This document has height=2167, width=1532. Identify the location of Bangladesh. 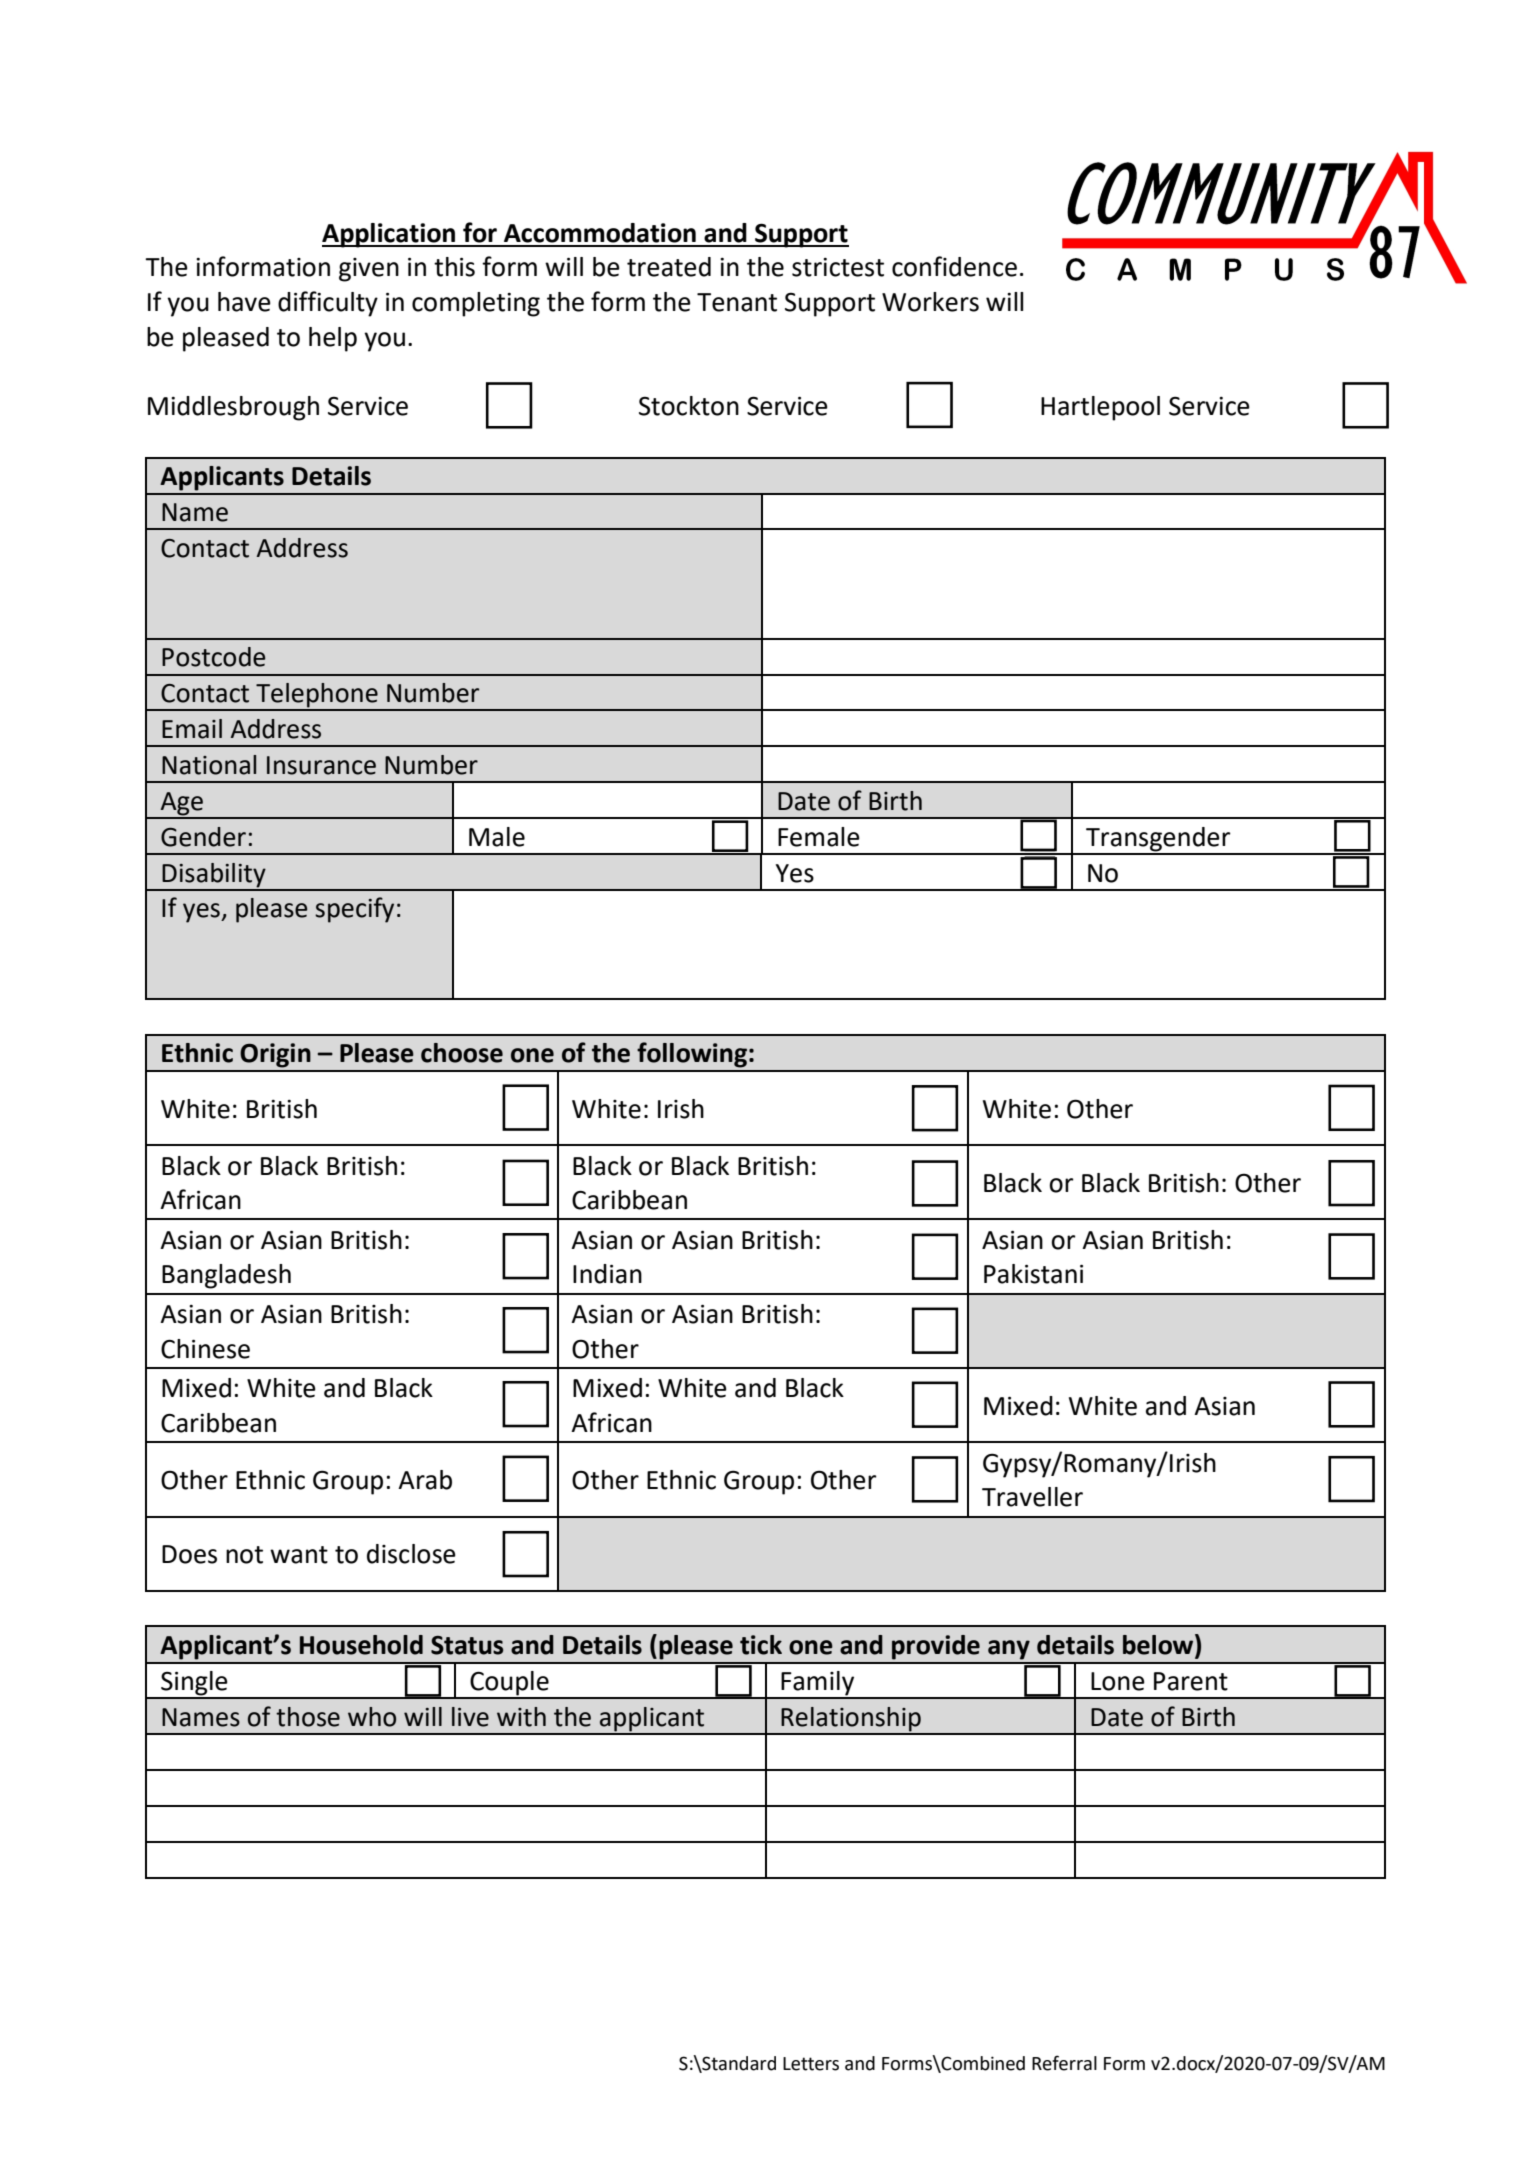
(226, 1276).
